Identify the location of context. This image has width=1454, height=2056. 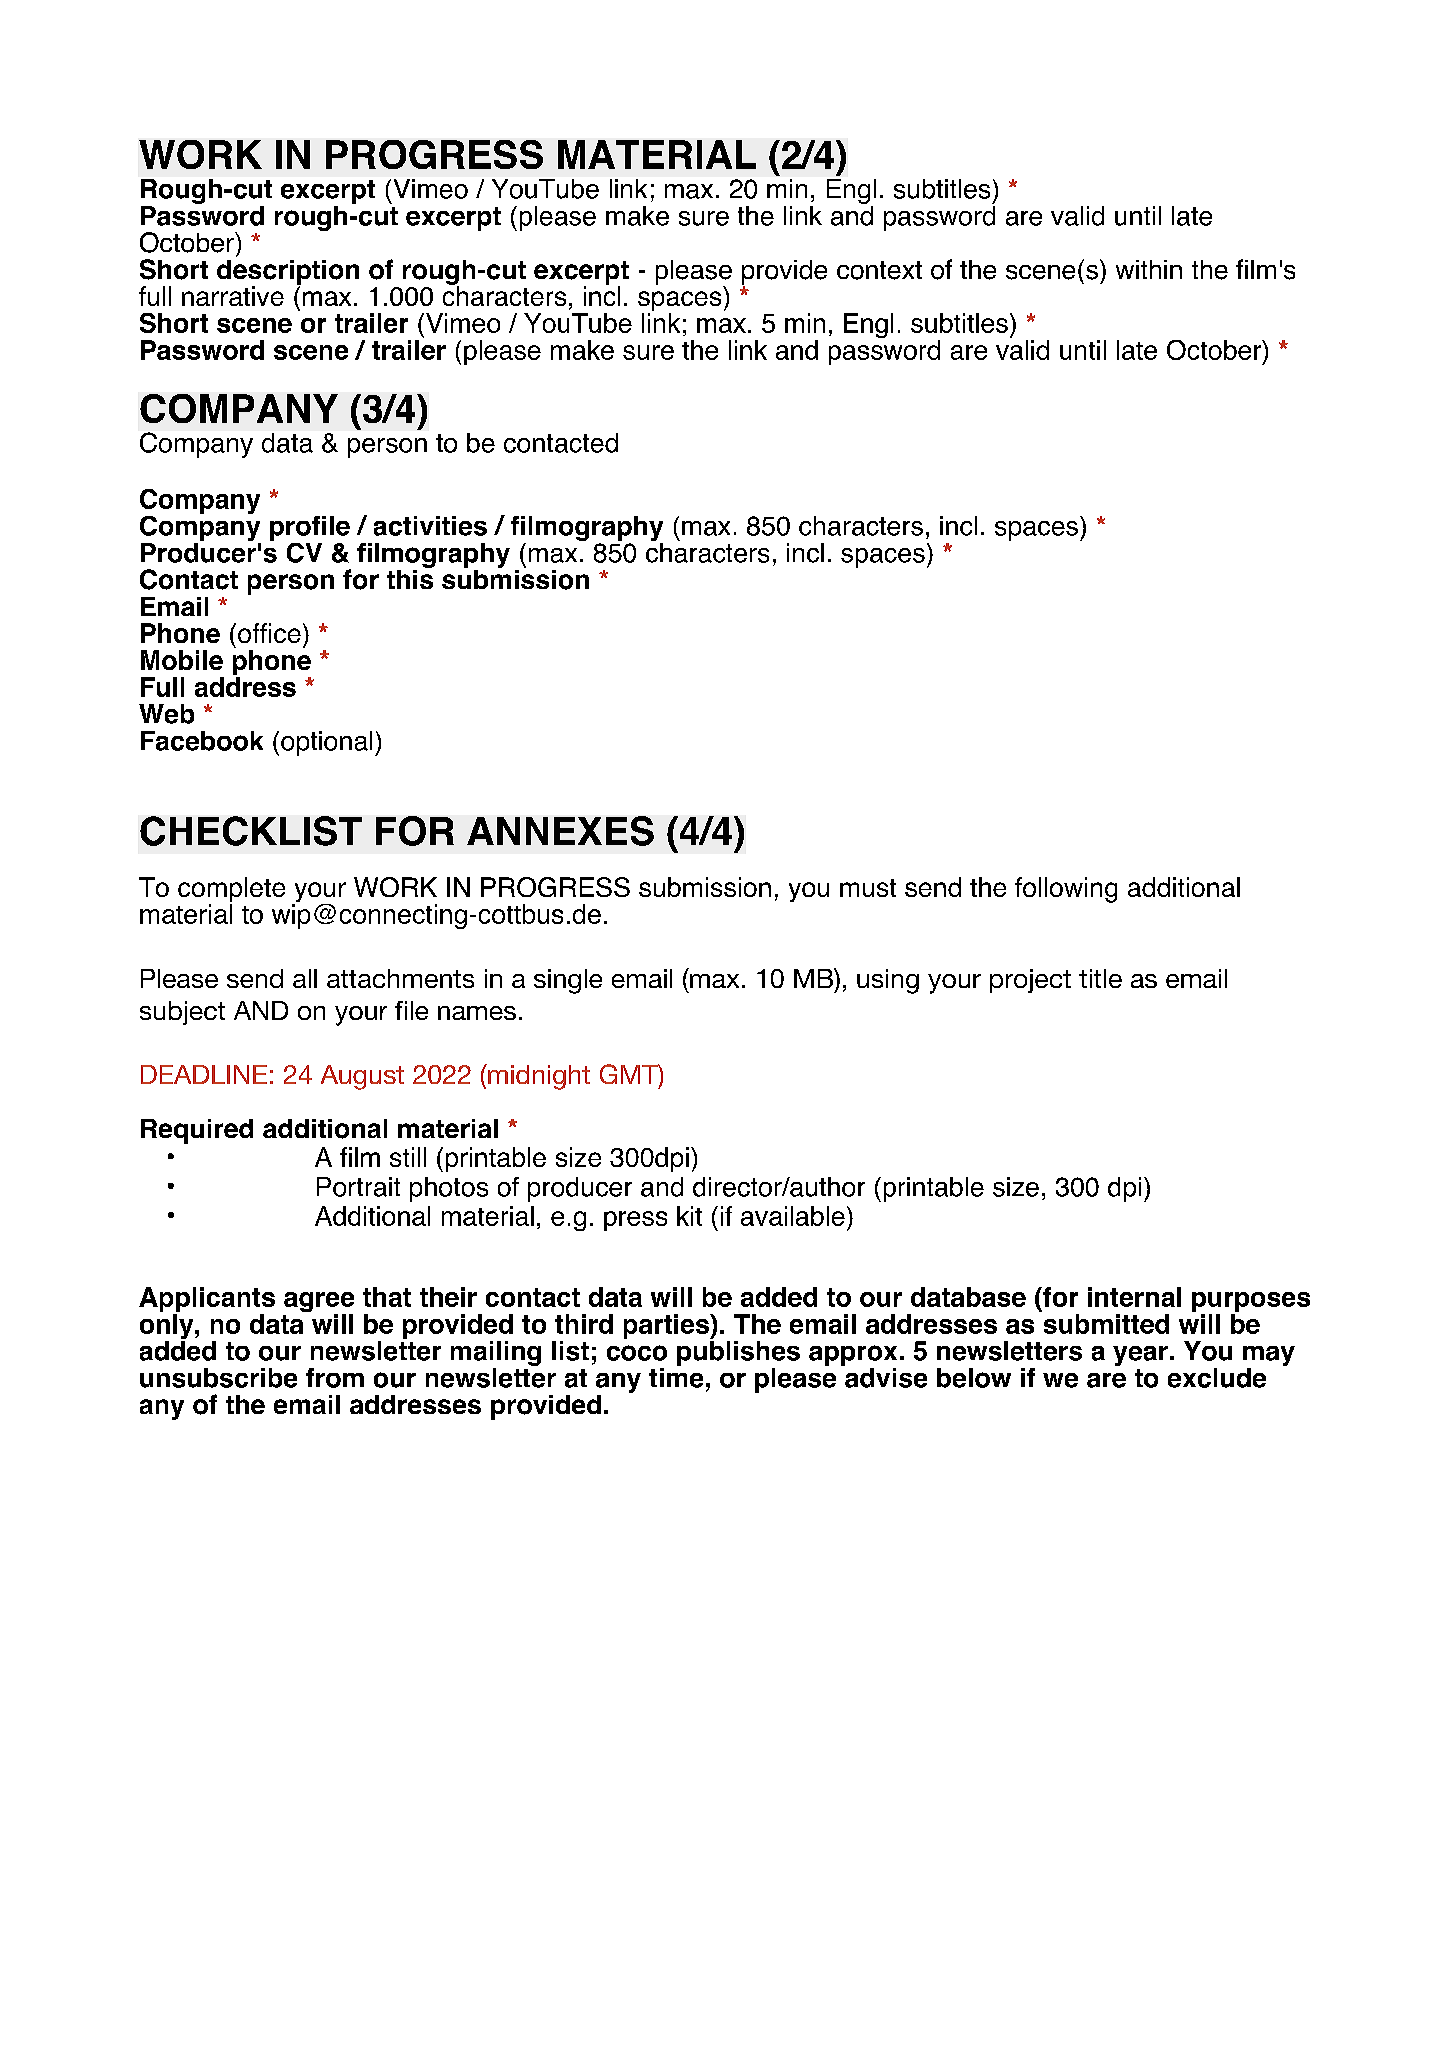
(879, 270).
